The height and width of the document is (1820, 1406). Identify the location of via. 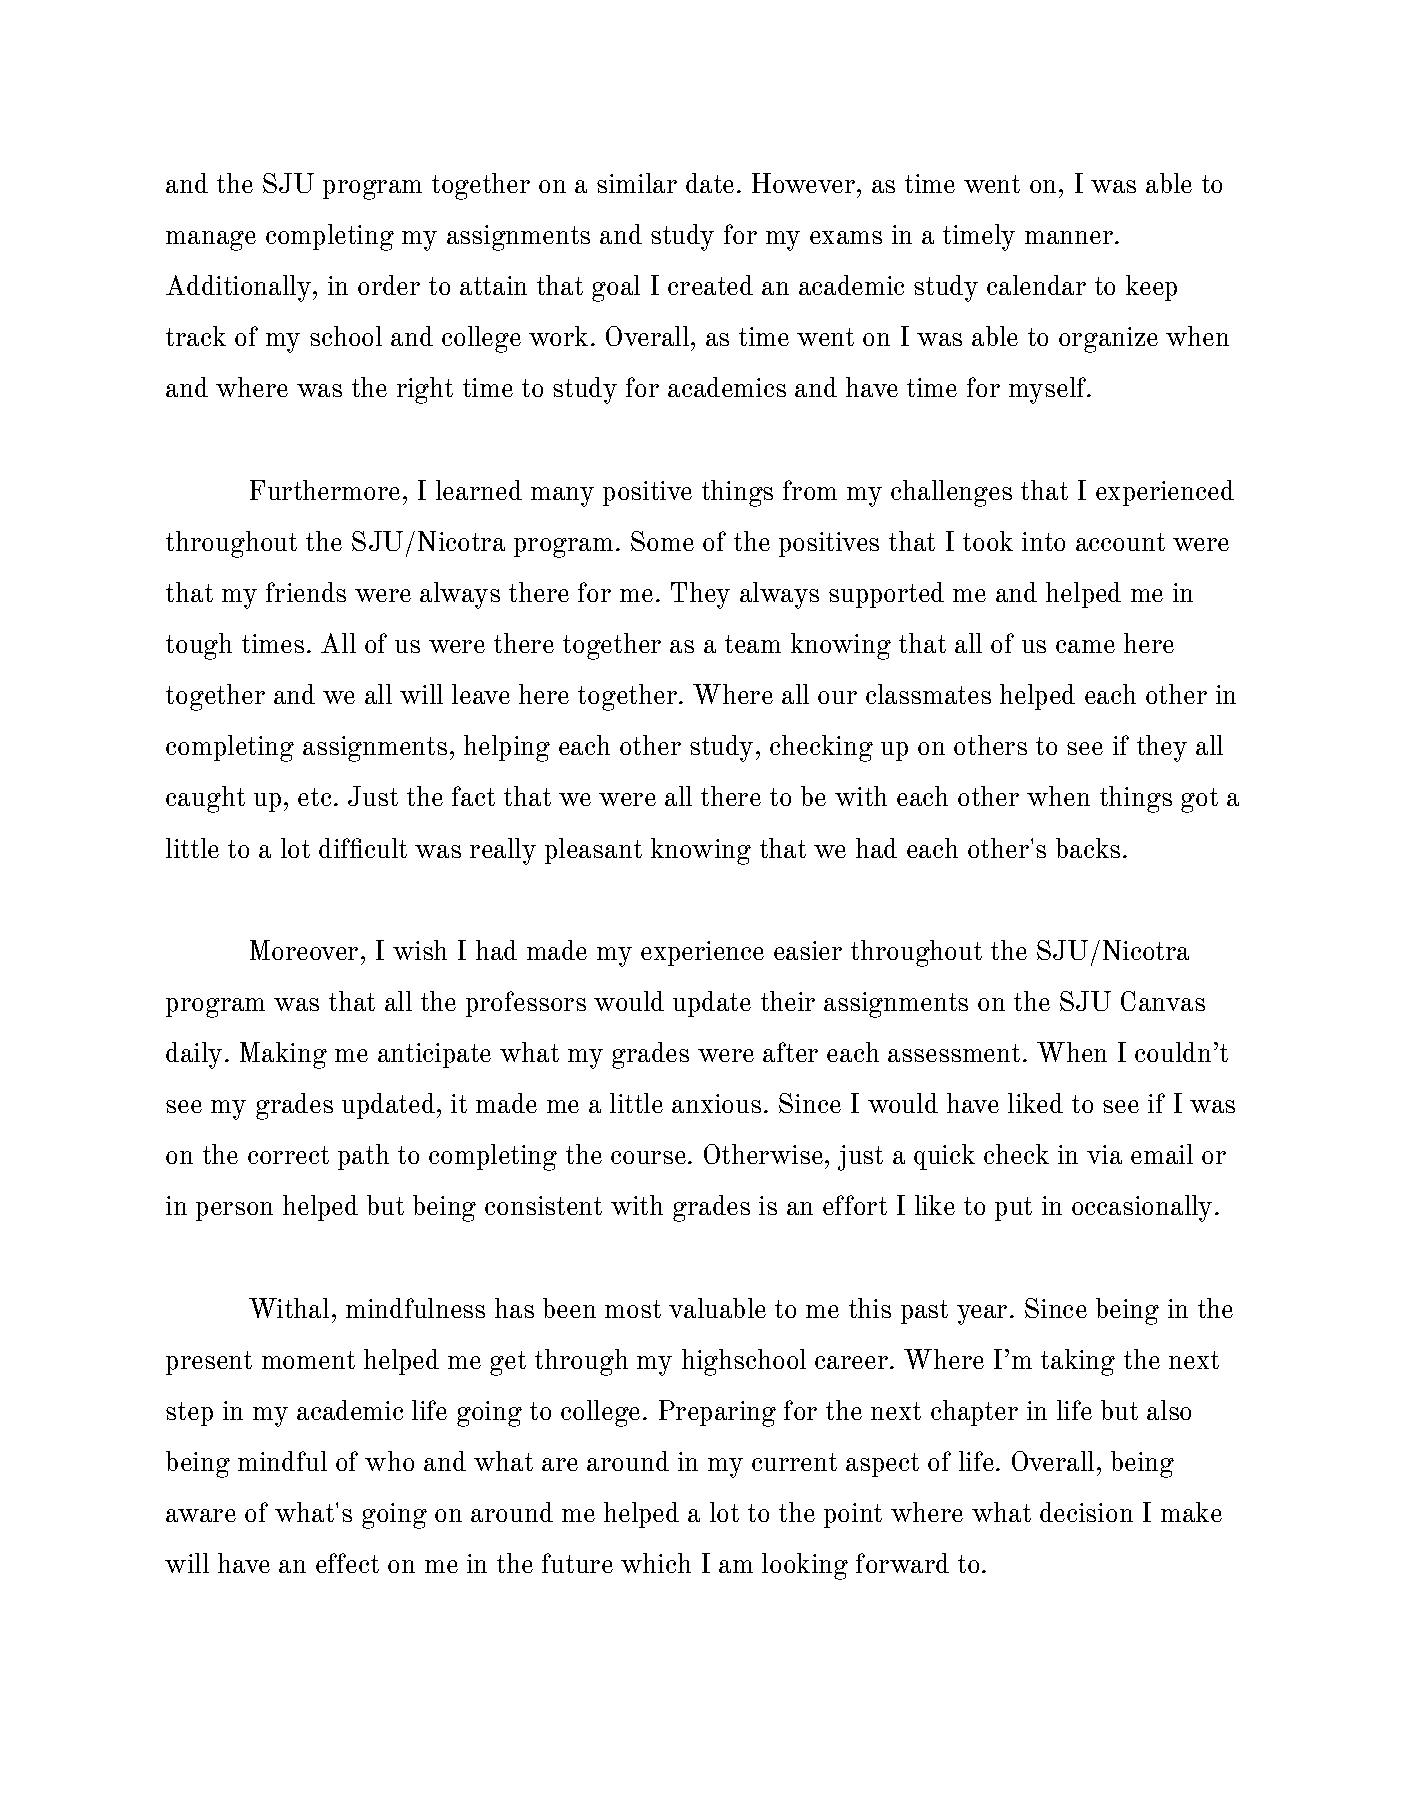
(1104, 1154).
